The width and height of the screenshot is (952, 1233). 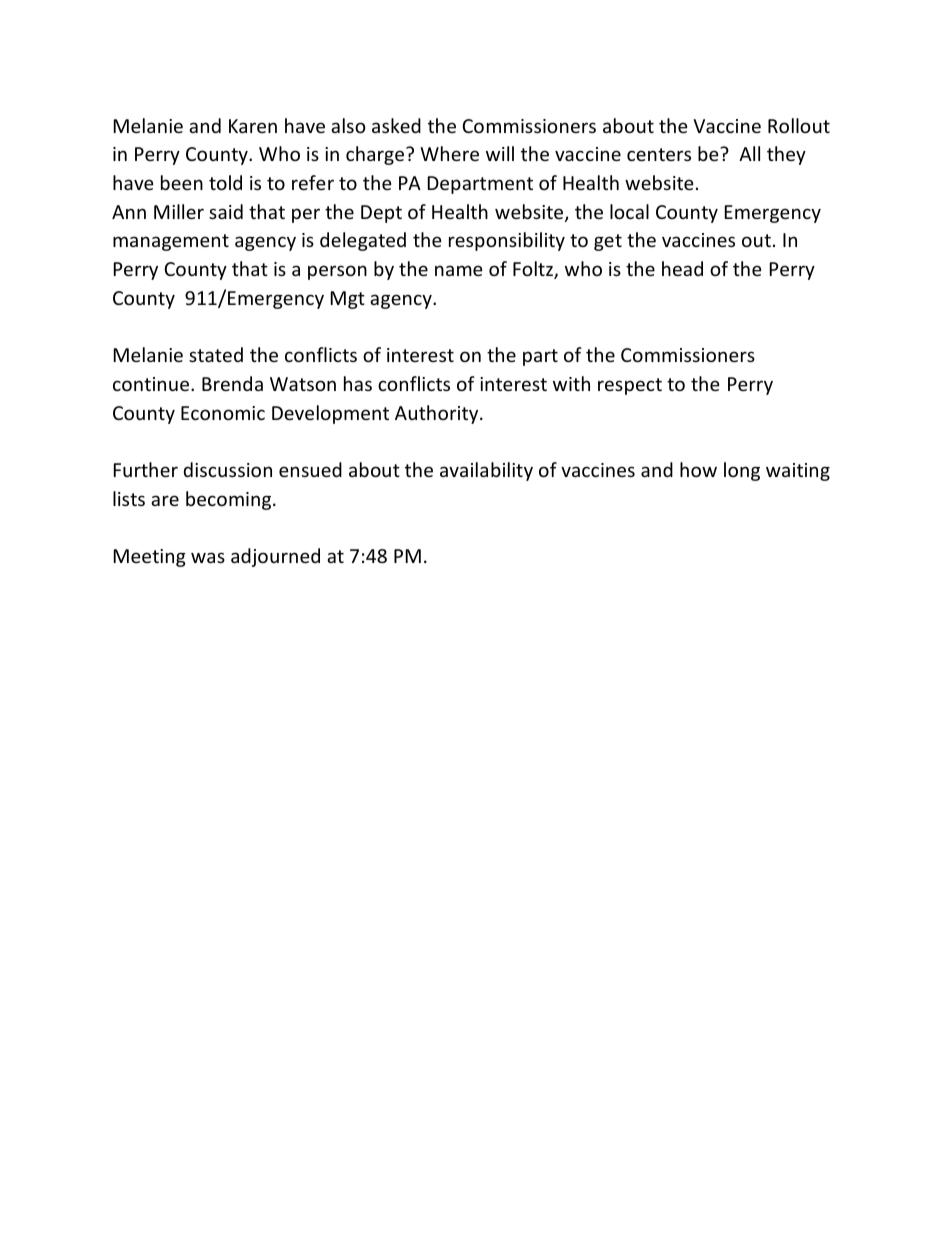 What do you see at coordinates (742, 471) in the screenshot?
I see `long` at bounding box center [742, 471].
